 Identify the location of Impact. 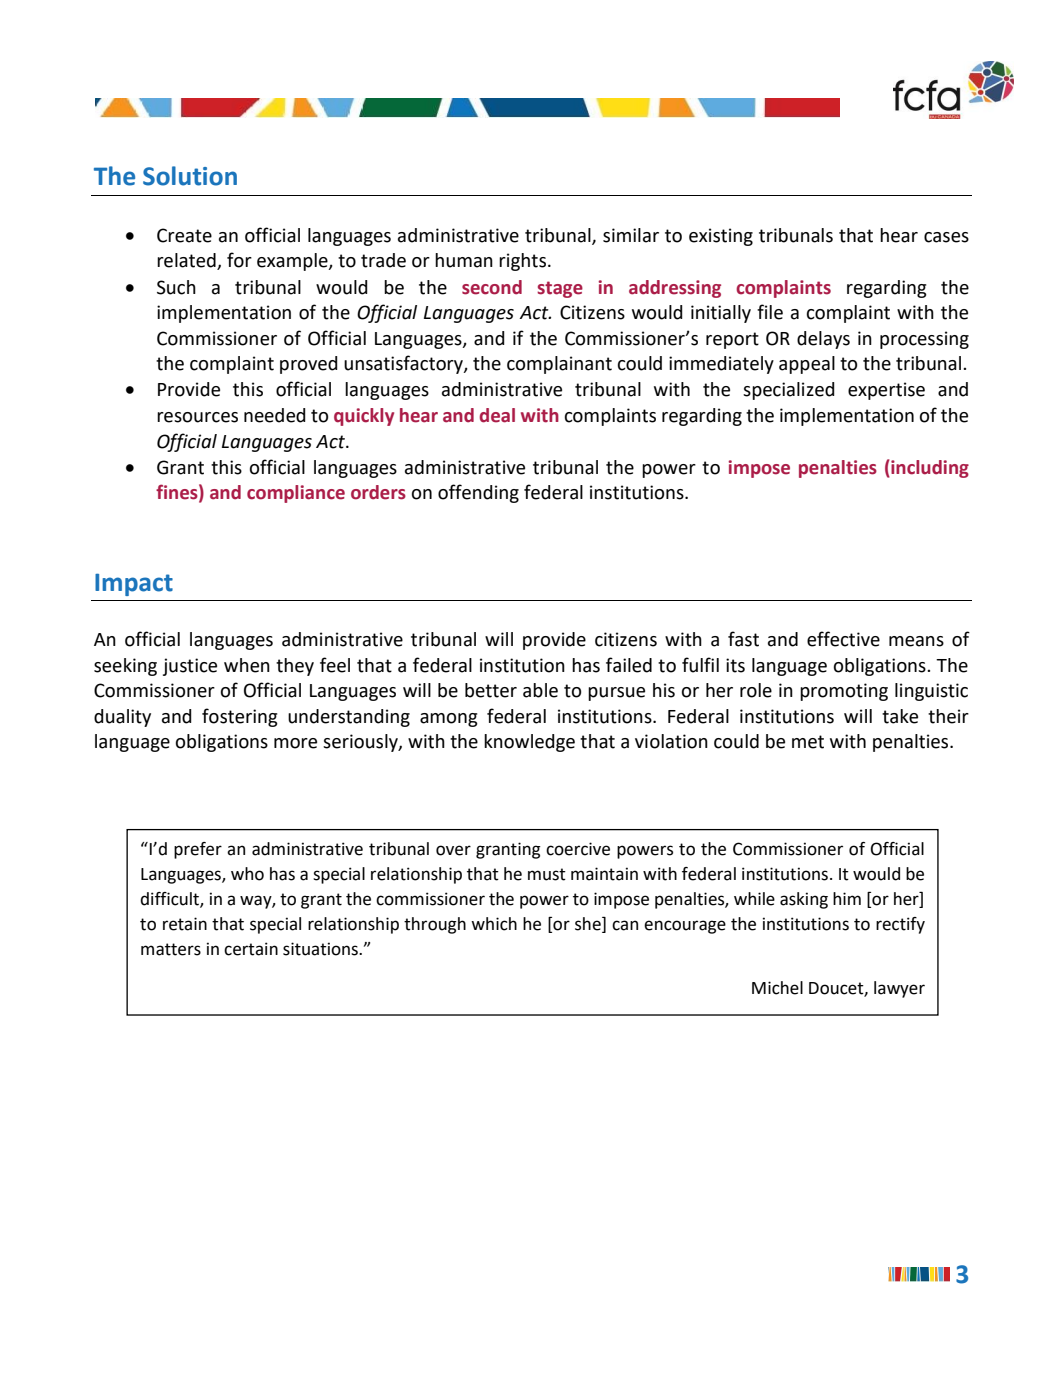
(134, 584).
